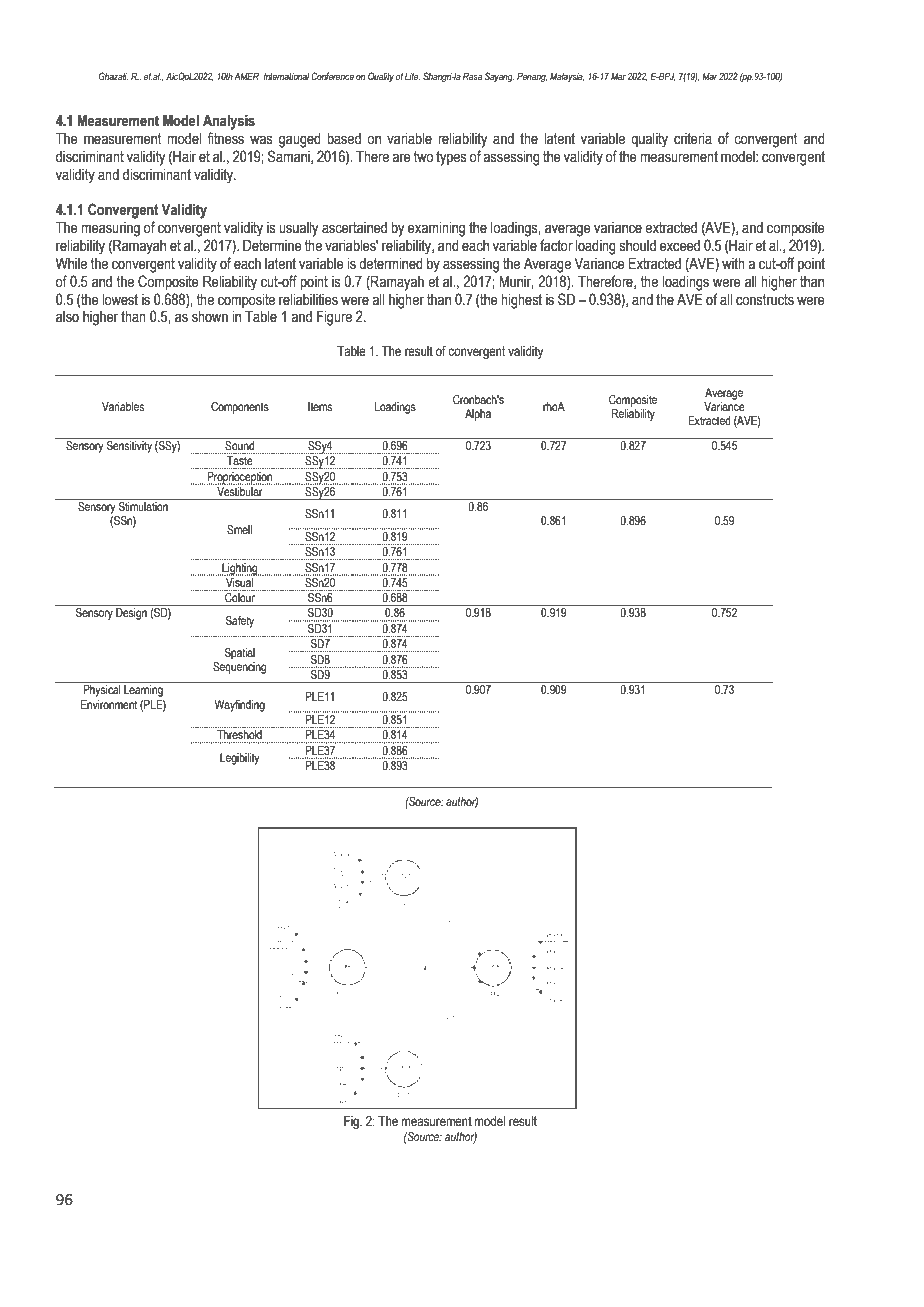 Image resolution: width=924 pixels, height=1307 pixels. I want to click on constructs, so click(765, 300).
